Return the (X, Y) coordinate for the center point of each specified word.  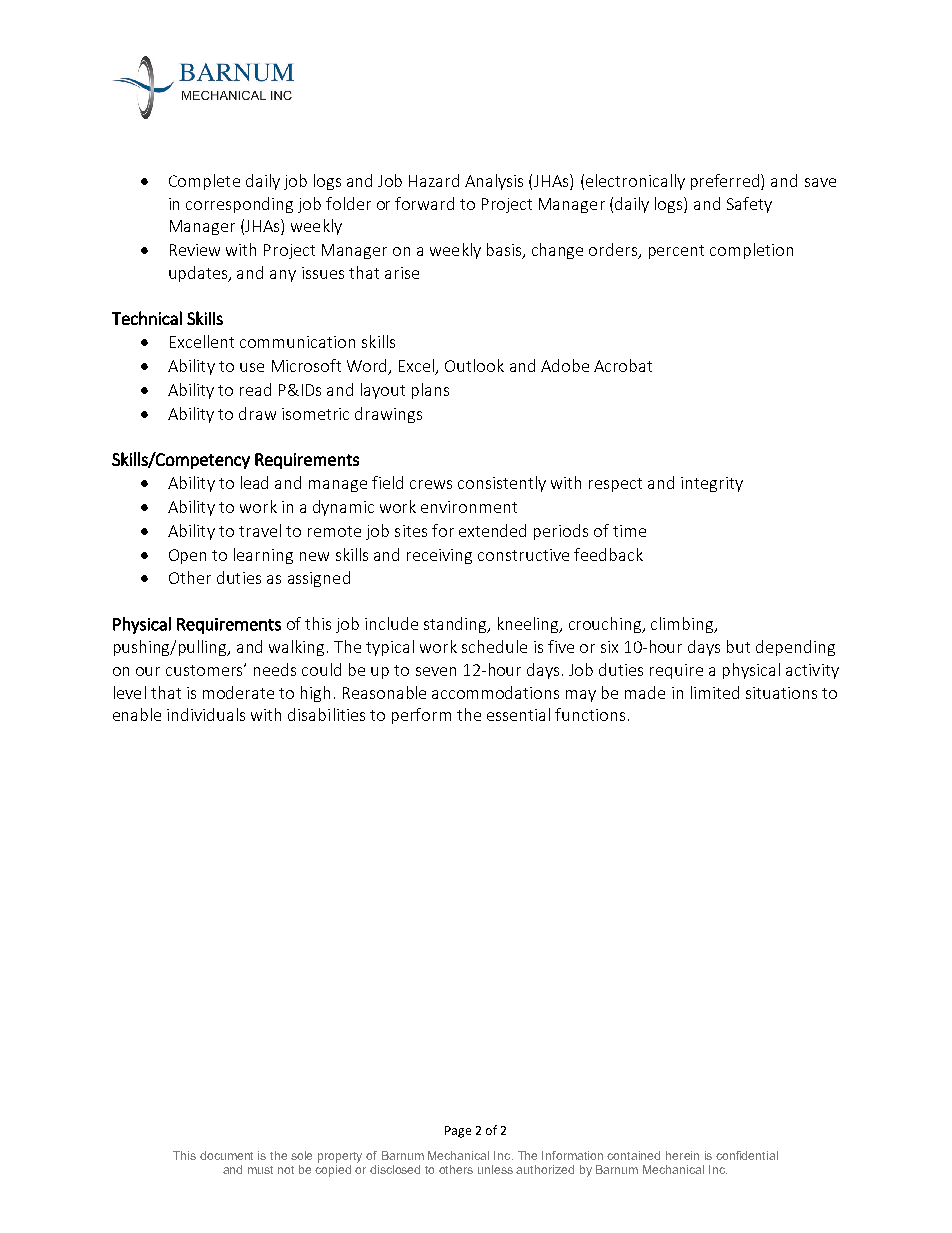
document (226, 1155)
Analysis (494, 182)
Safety (749, 205)
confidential (747, 1155)
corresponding (239, 205)
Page (458, 1132)
